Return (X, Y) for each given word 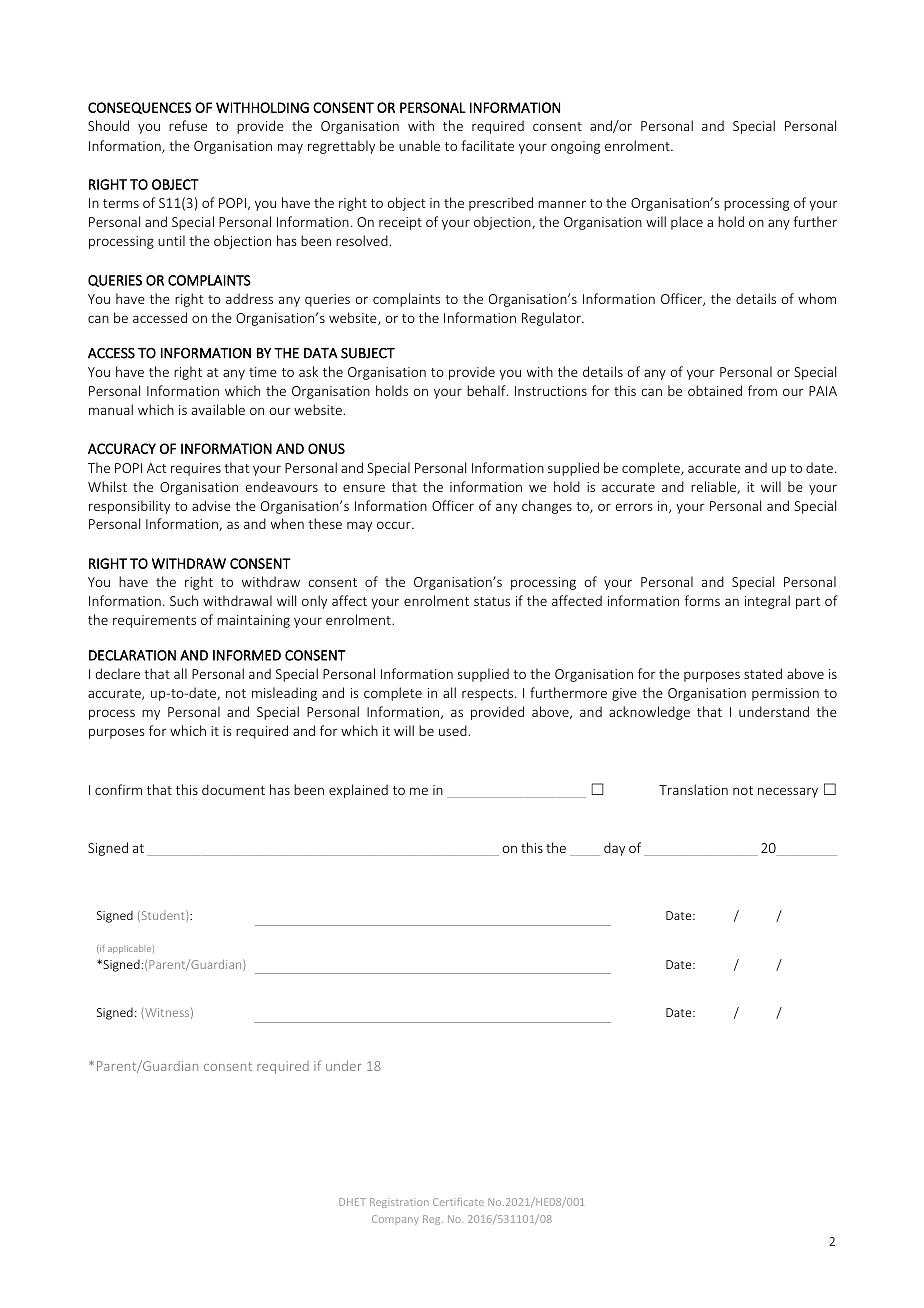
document (233, 789)
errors (634, 507)
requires (196, 469)
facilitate (487, 145)
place (687, 223)
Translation (693, 789)
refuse (188, 125)
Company (395, 1220)
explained (358, 791)
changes (547, 507)
